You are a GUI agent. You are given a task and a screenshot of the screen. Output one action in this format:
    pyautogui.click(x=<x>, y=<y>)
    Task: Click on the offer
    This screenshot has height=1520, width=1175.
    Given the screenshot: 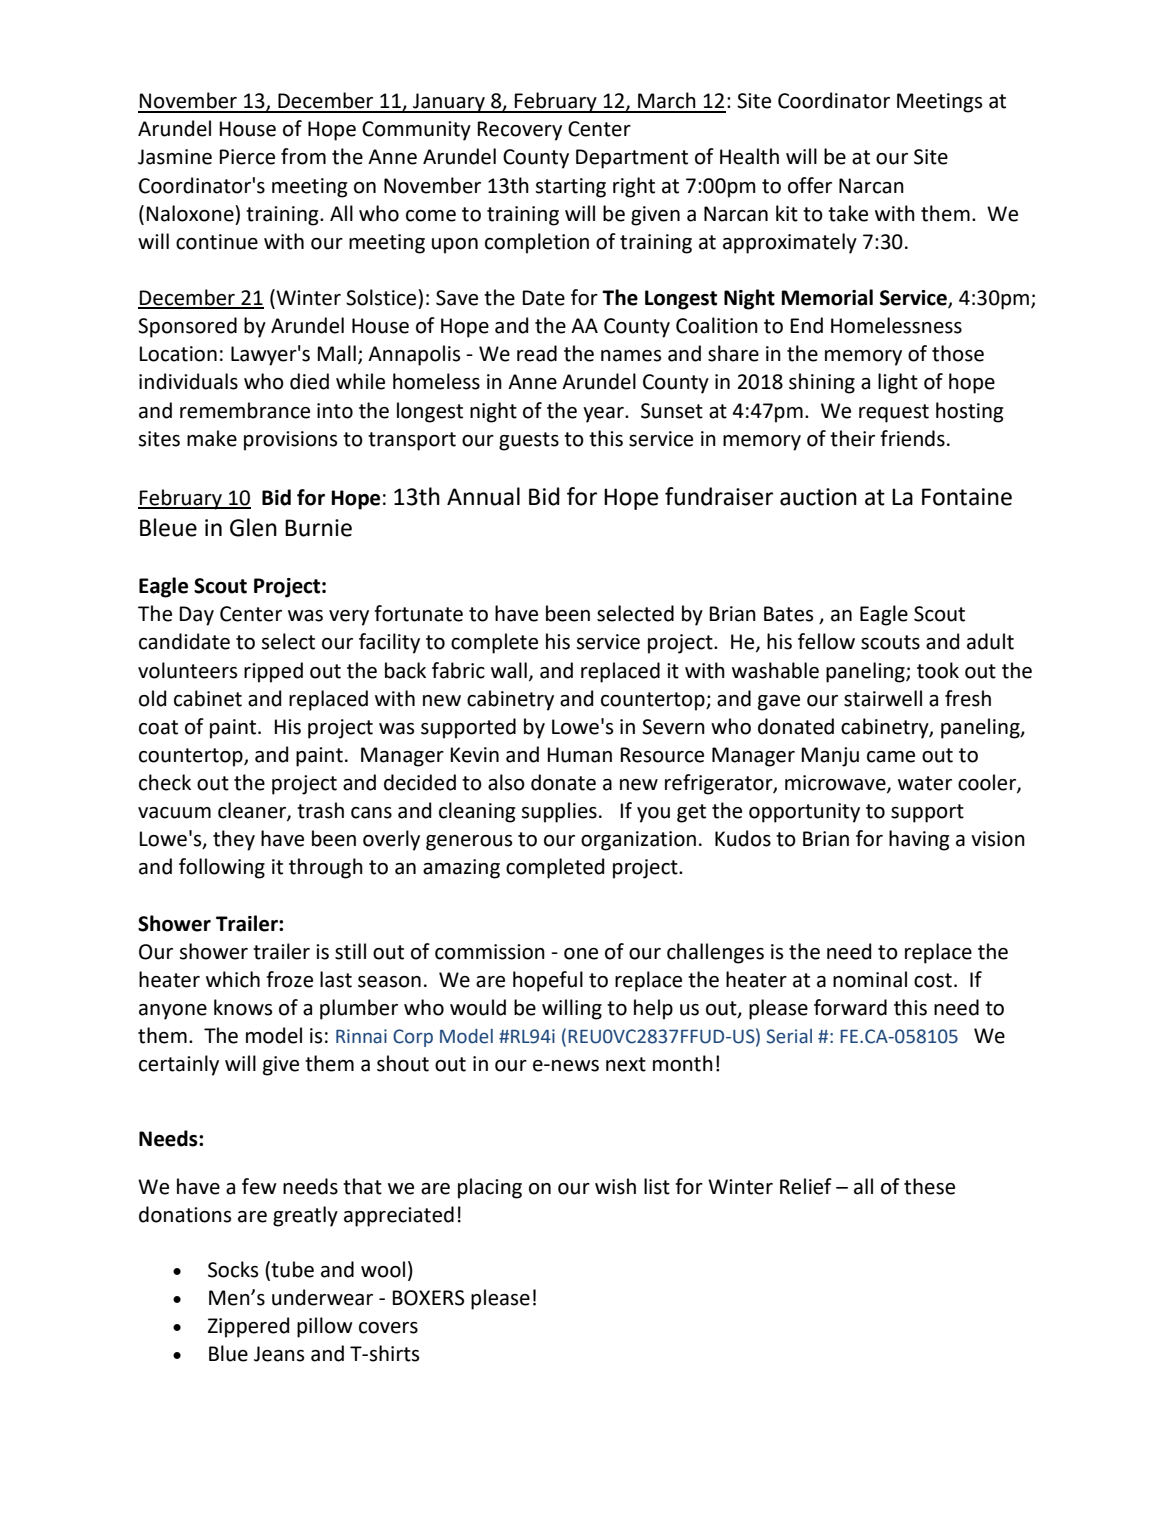 What is the action you would take?
    pyautogui.click(x=810, y=185)
